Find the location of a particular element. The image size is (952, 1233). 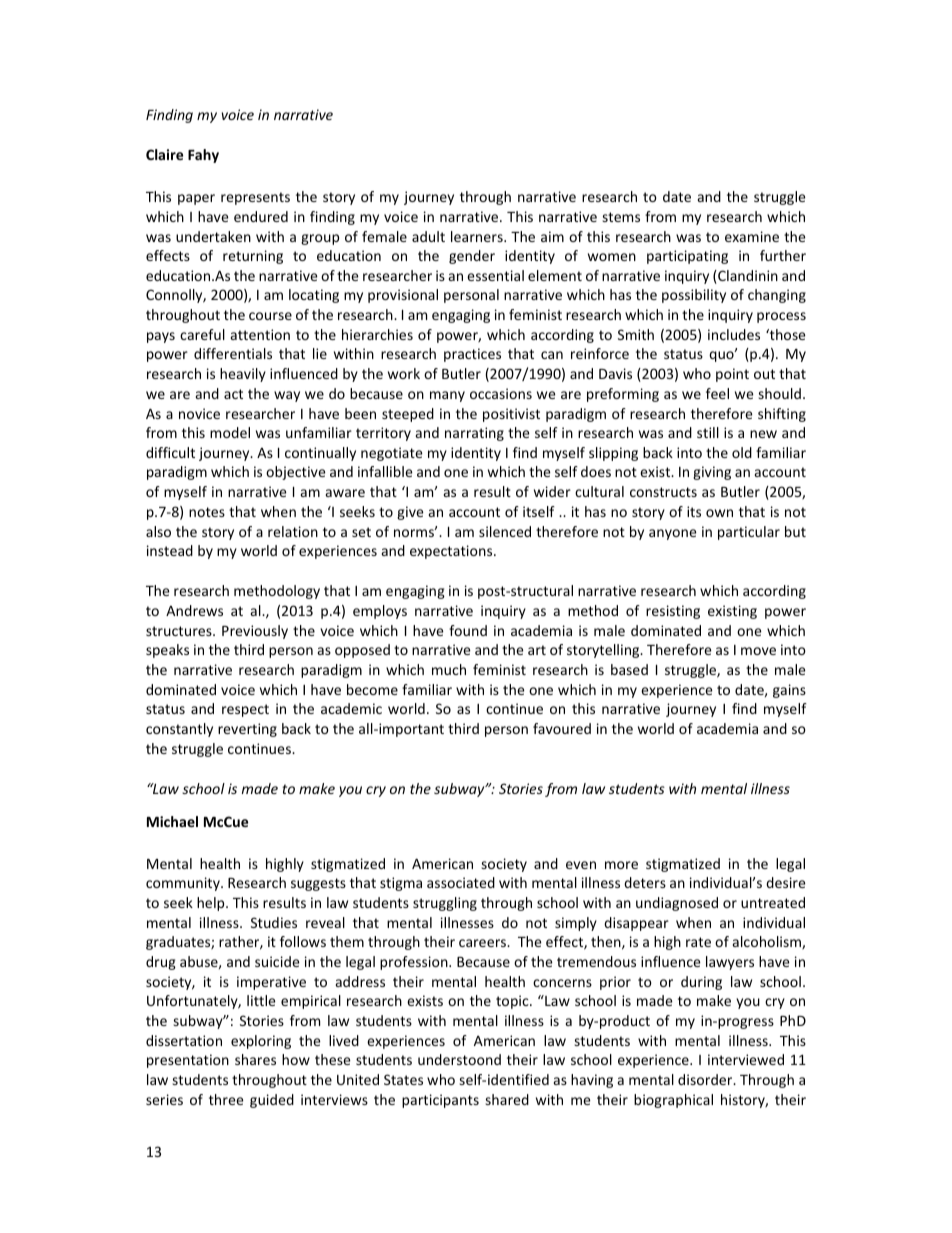

associated is located at coordinates (461, 882).
